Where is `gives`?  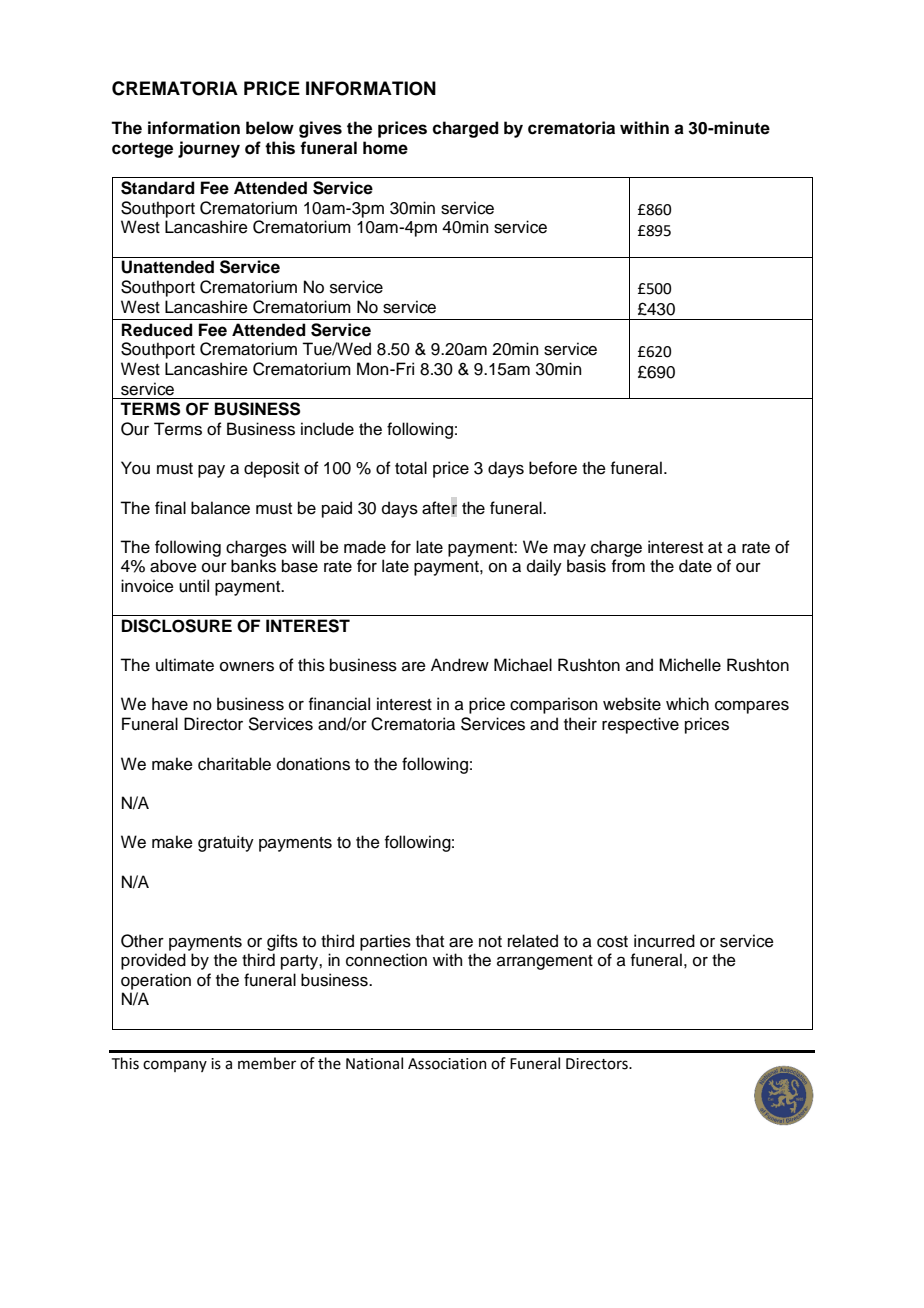 gives is located at coordinates (320, 129).
